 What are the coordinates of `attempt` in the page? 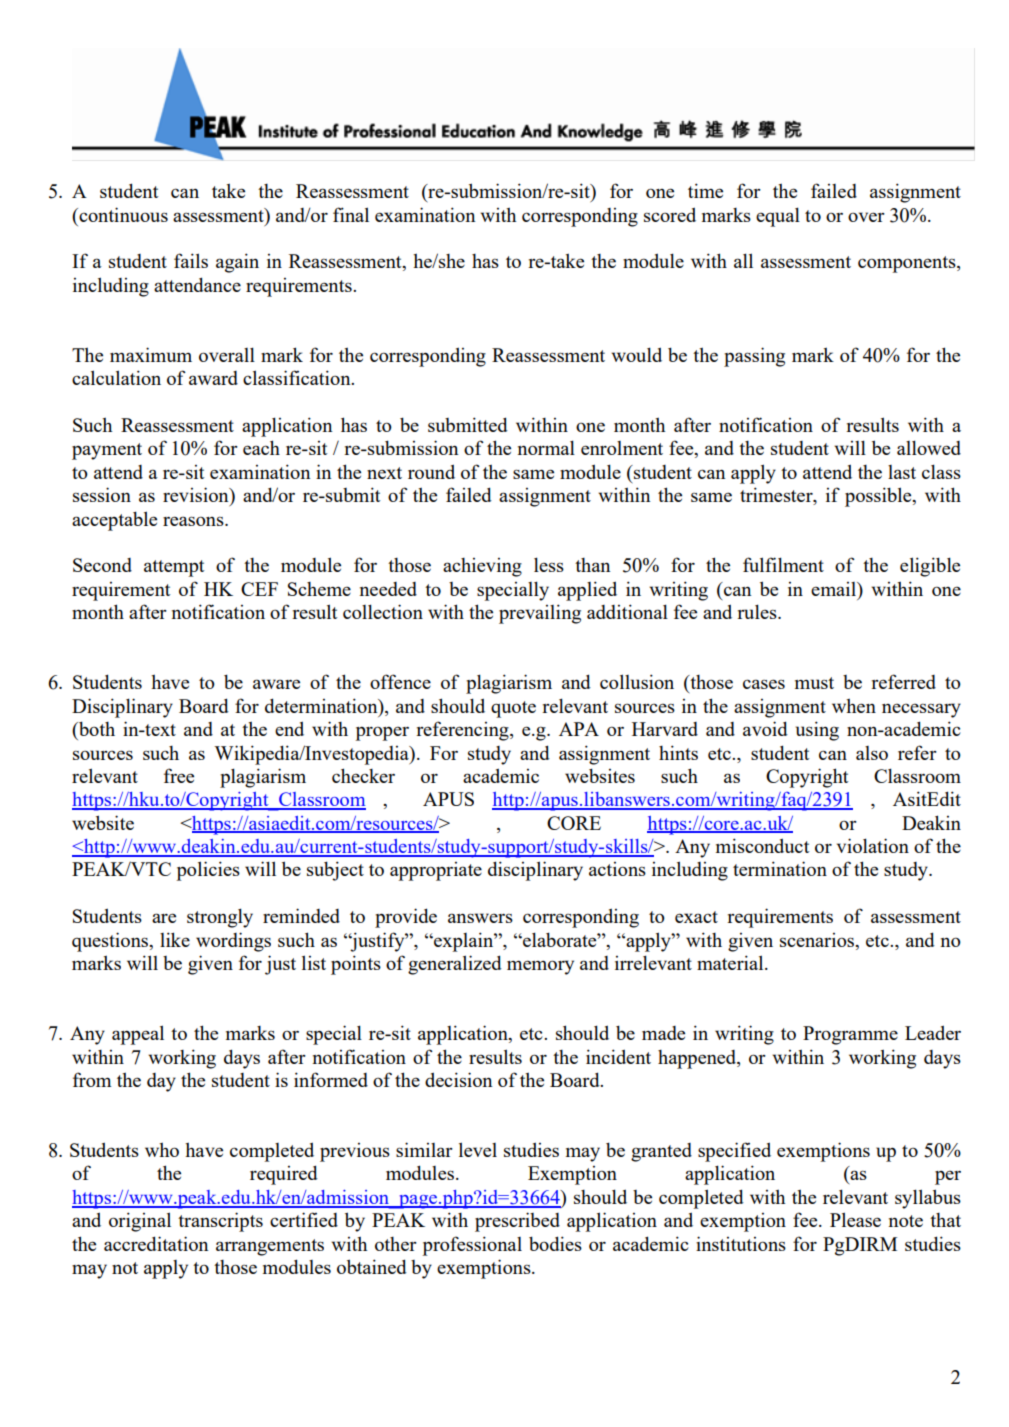 It's located at (174, 568).
